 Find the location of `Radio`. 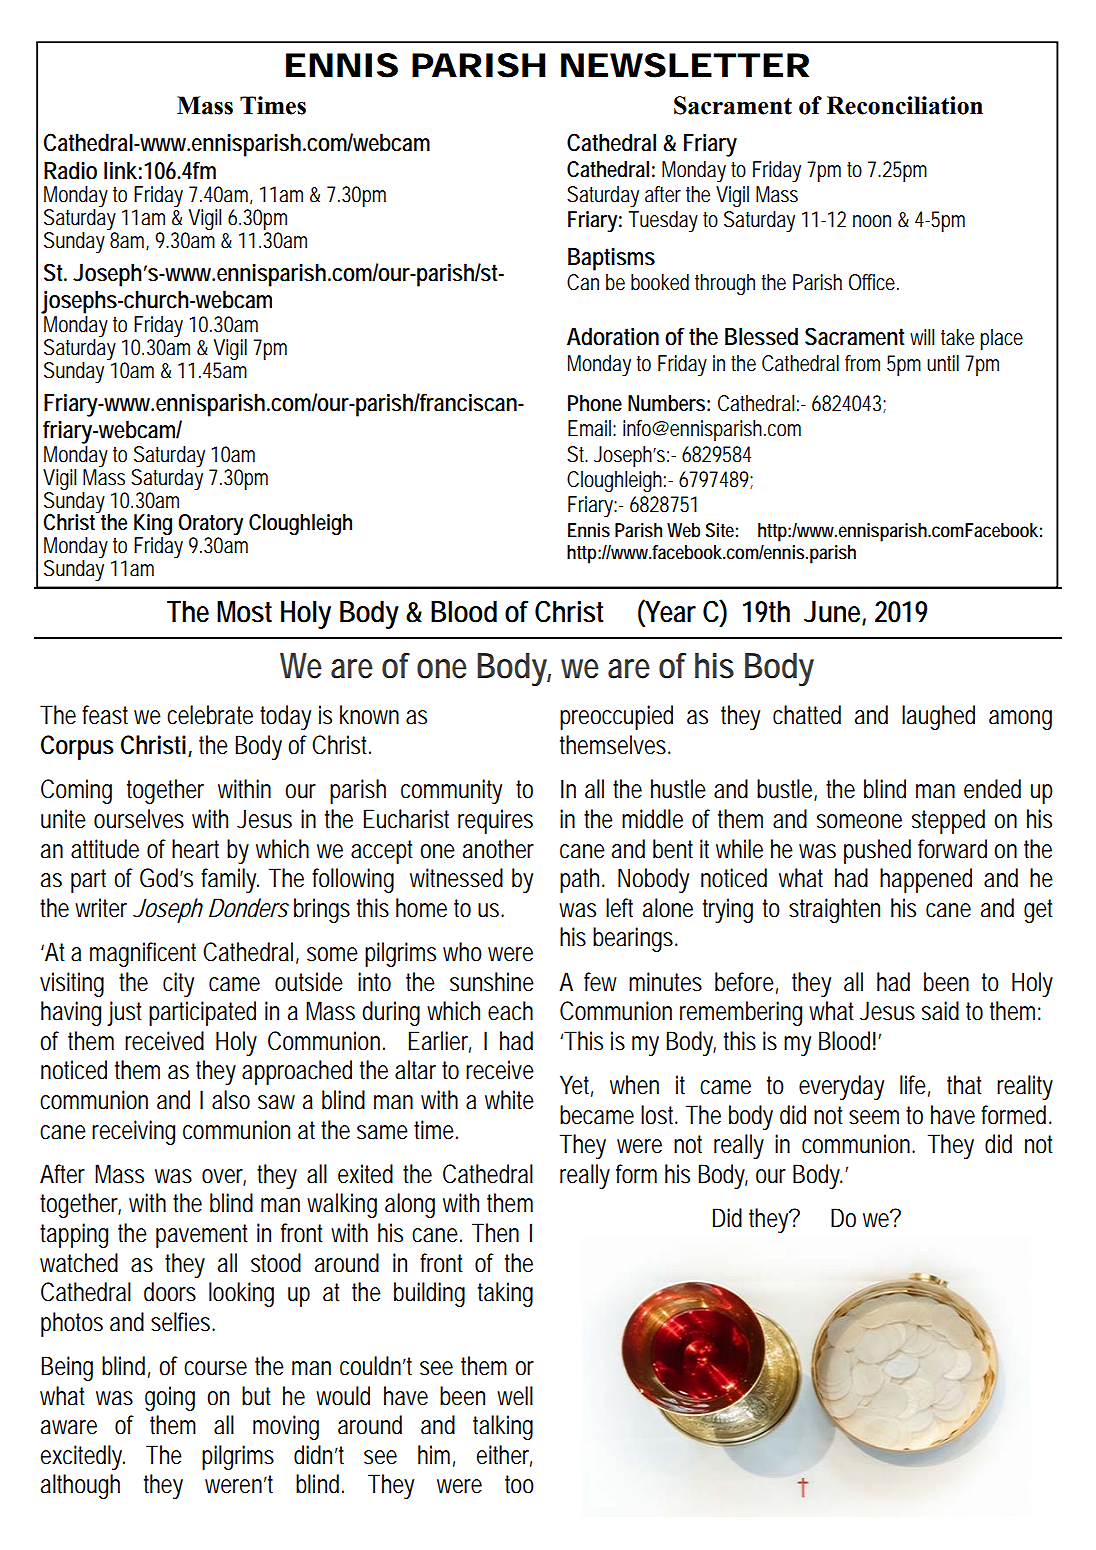

Radio is located at coordinates (70, 170).
